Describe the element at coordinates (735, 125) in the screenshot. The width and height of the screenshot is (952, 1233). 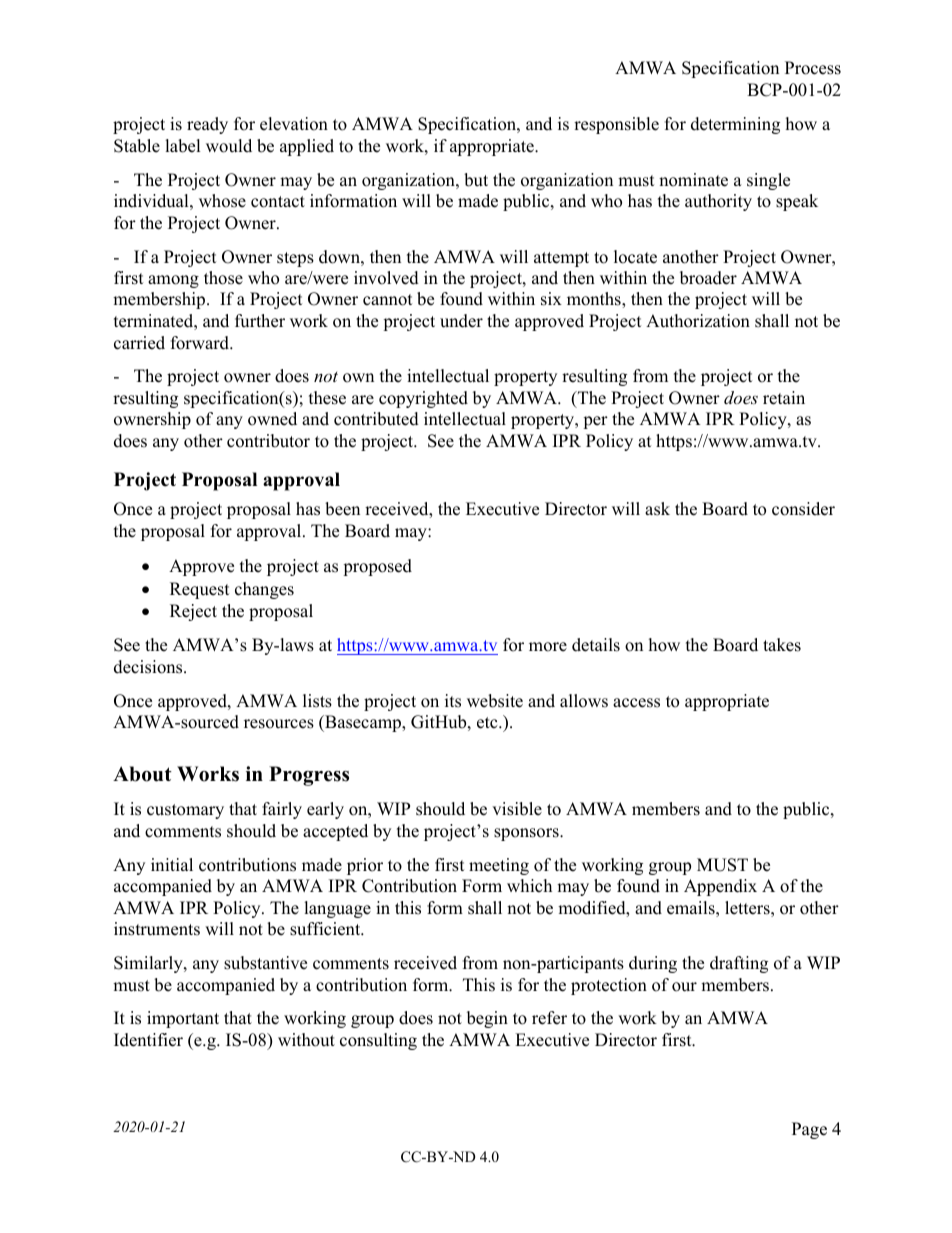
I see `determining` at that location.
